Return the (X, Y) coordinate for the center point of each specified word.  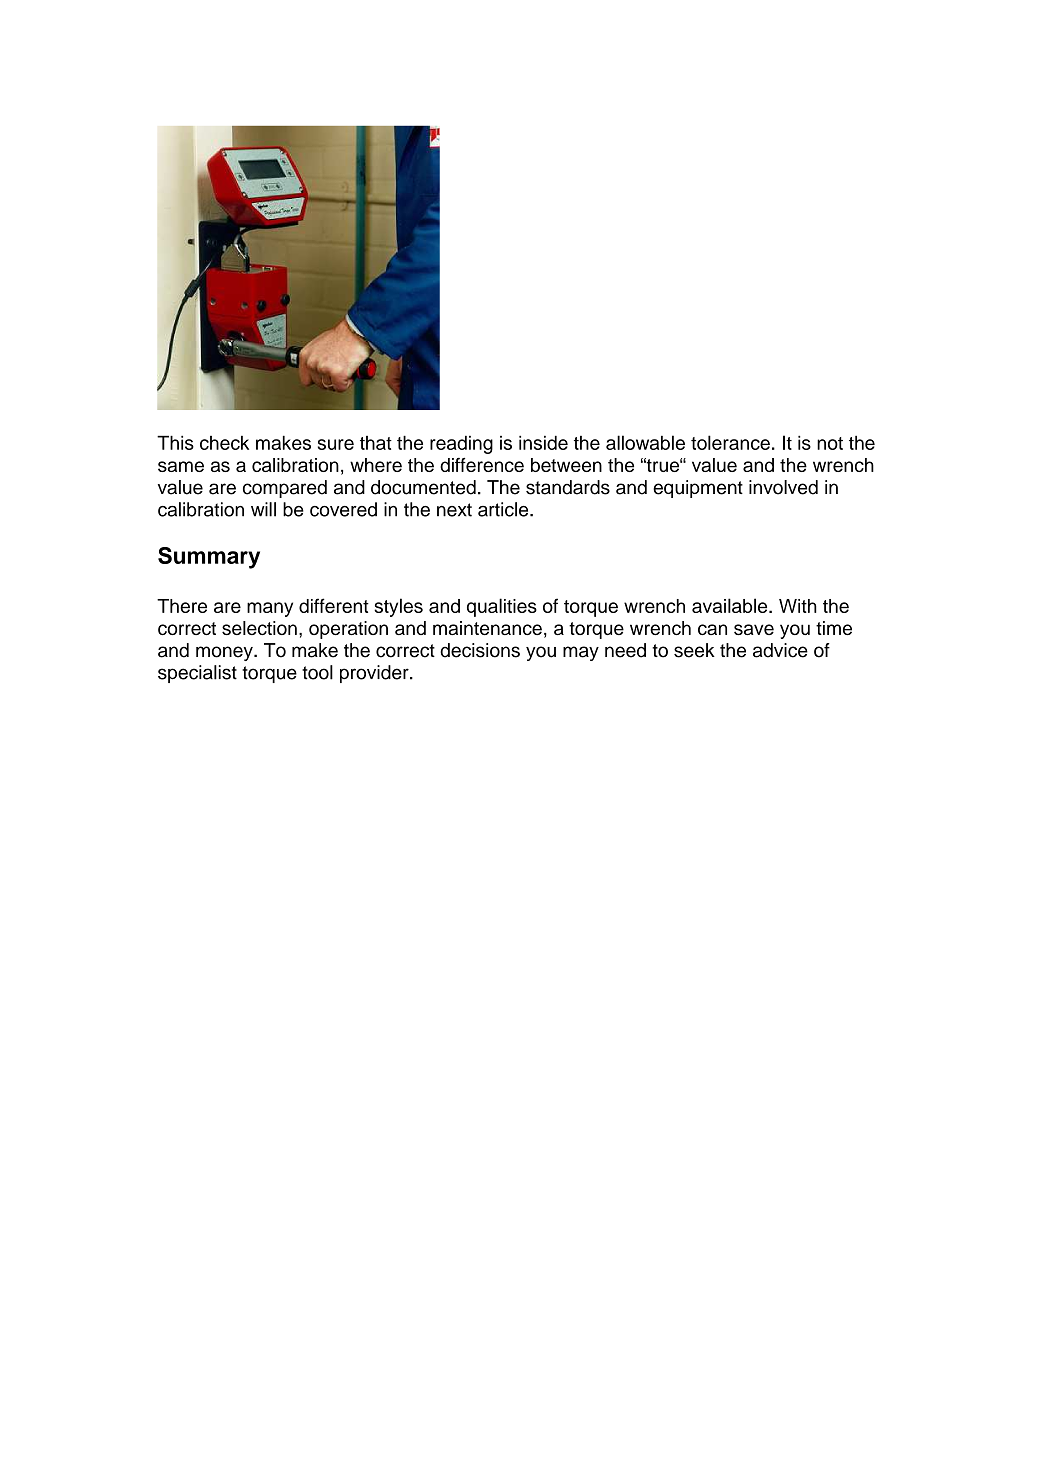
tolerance (730, 442)
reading (461, 444)
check (224, 442)
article (504, 509)
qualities (502, 607)
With (798, 606)
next (454, 510)
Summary (209, 558)
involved (783, 487)
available (731, 605)
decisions (480, 650)
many (270, 609)
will (263, 509)
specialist (197, 674)
